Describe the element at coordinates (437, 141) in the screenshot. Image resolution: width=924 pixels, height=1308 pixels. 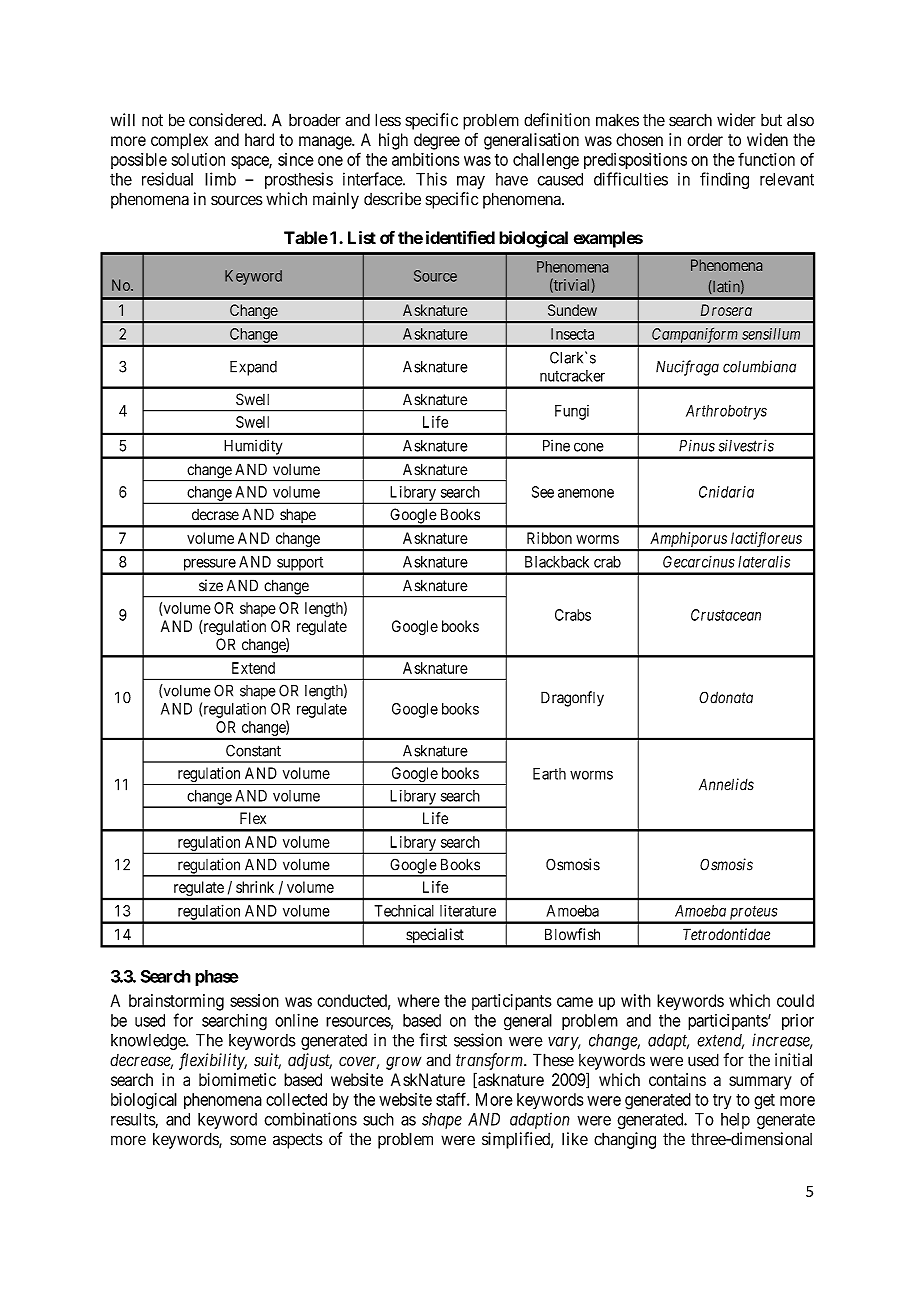
I see `degree` at that location.
